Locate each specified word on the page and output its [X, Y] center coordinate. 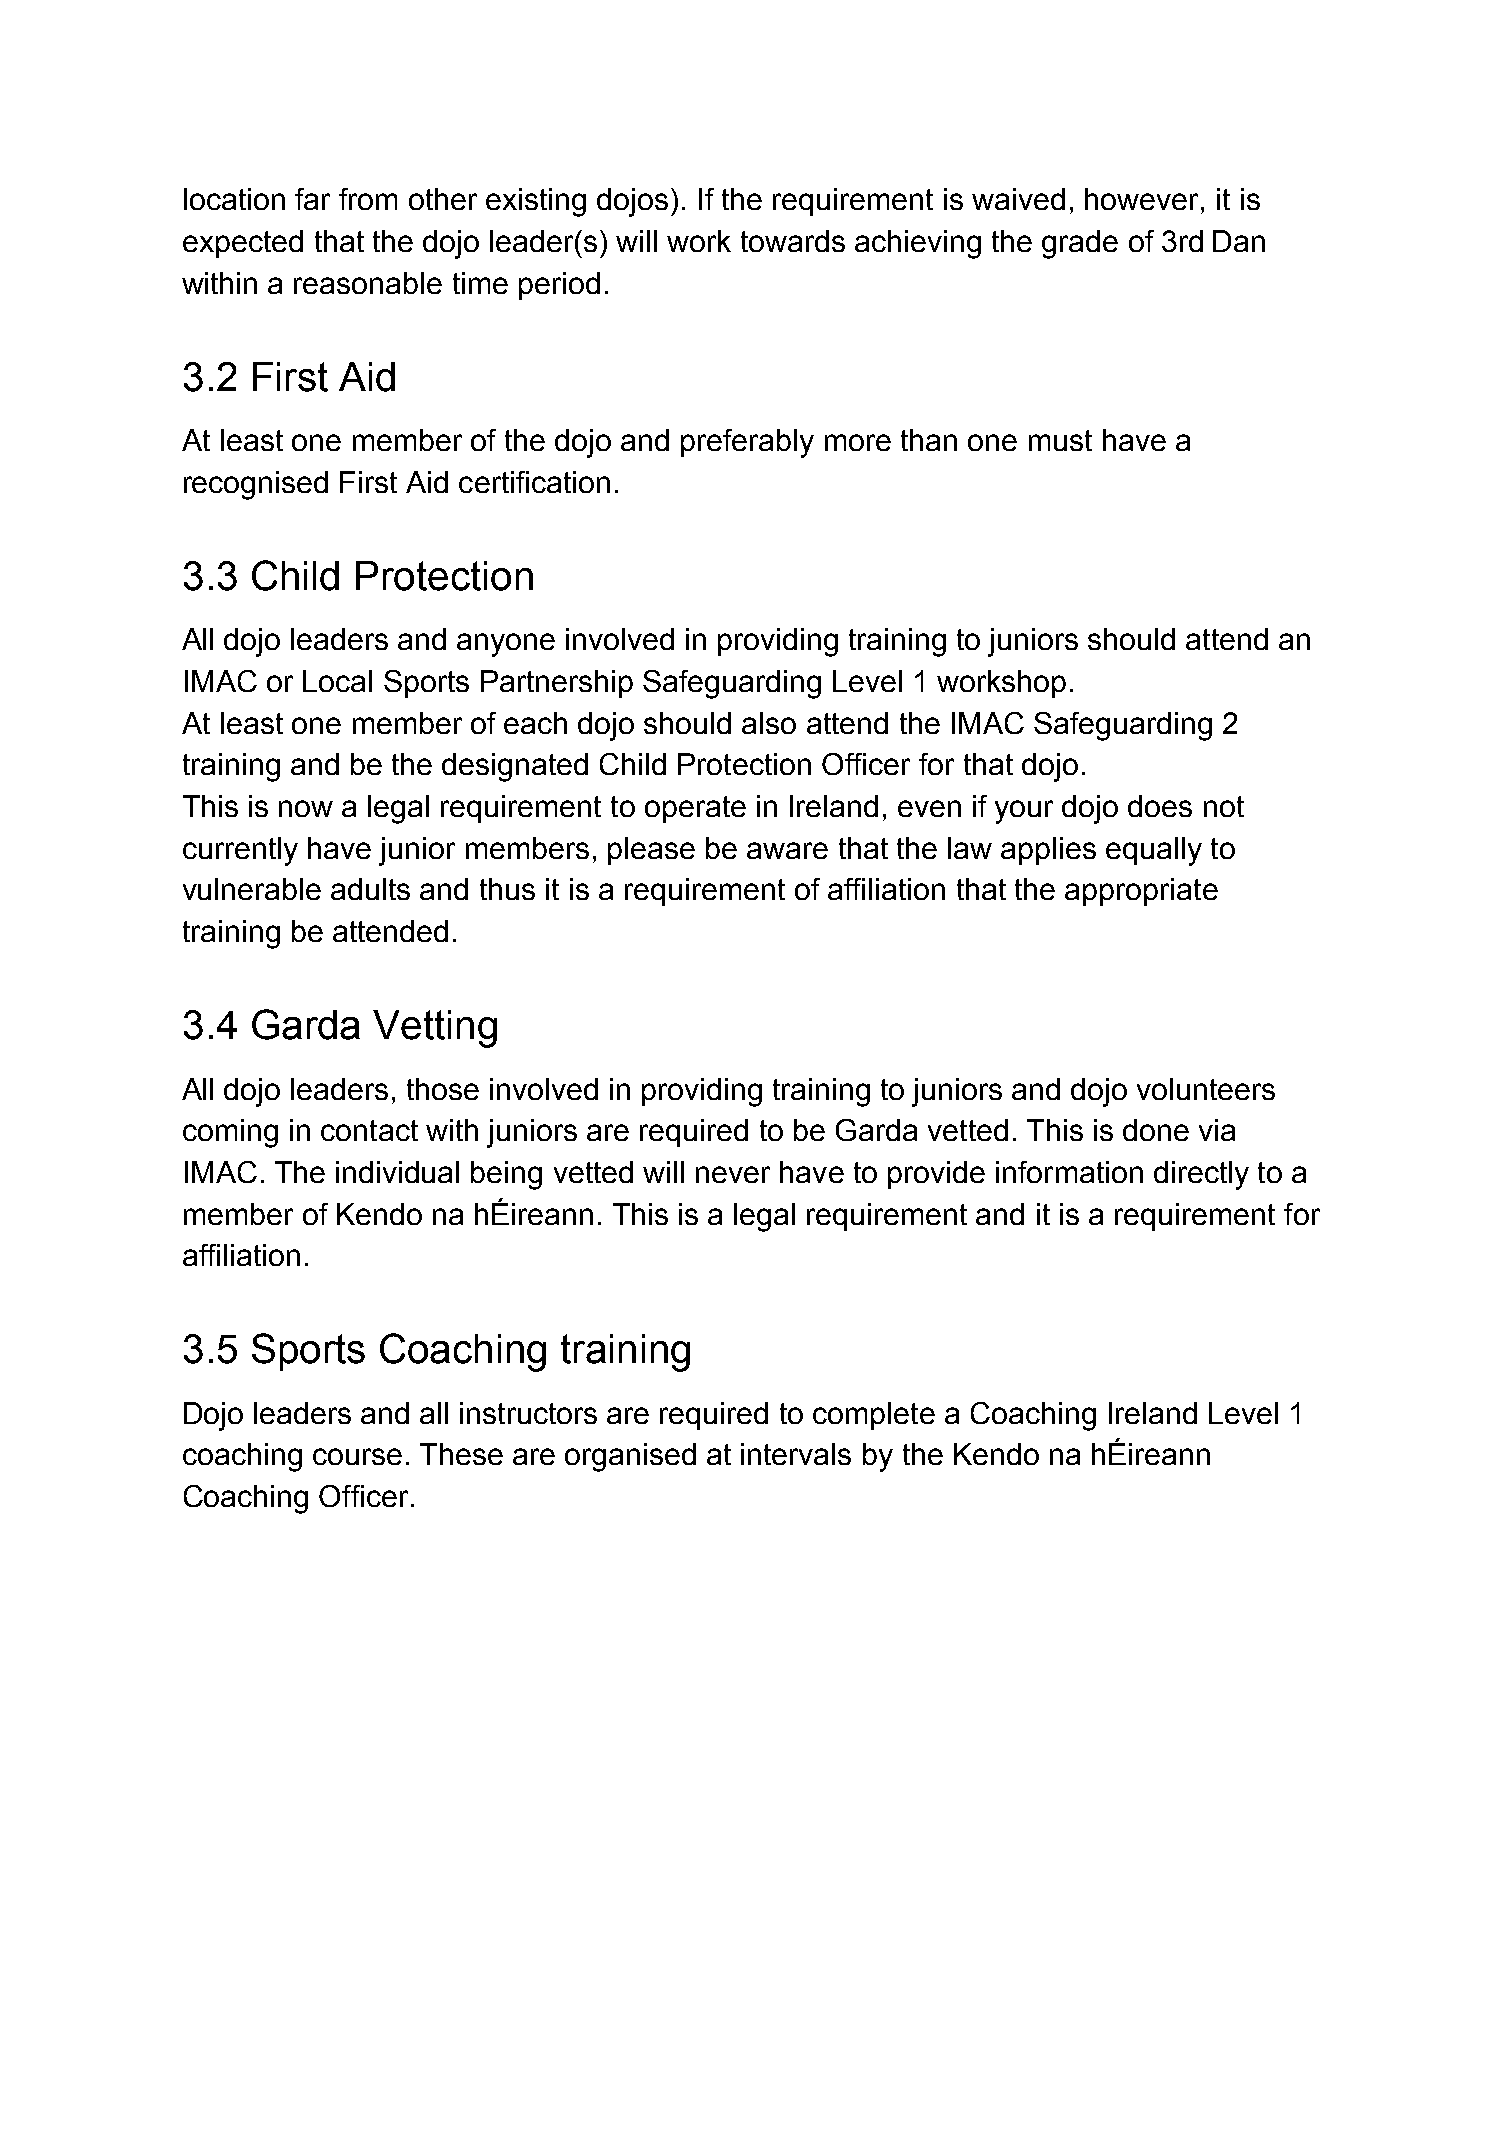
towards [793, 241]
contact [369, 1130]
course [357, 1456]
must [1060, 440]
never [733, 1174]
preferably [747, 443]
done [1156, 1130]
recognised [256, 485]
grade [1080, 244]
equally [1154, 851]
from [368, 199]
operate [695, 809]
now [306, 808]
